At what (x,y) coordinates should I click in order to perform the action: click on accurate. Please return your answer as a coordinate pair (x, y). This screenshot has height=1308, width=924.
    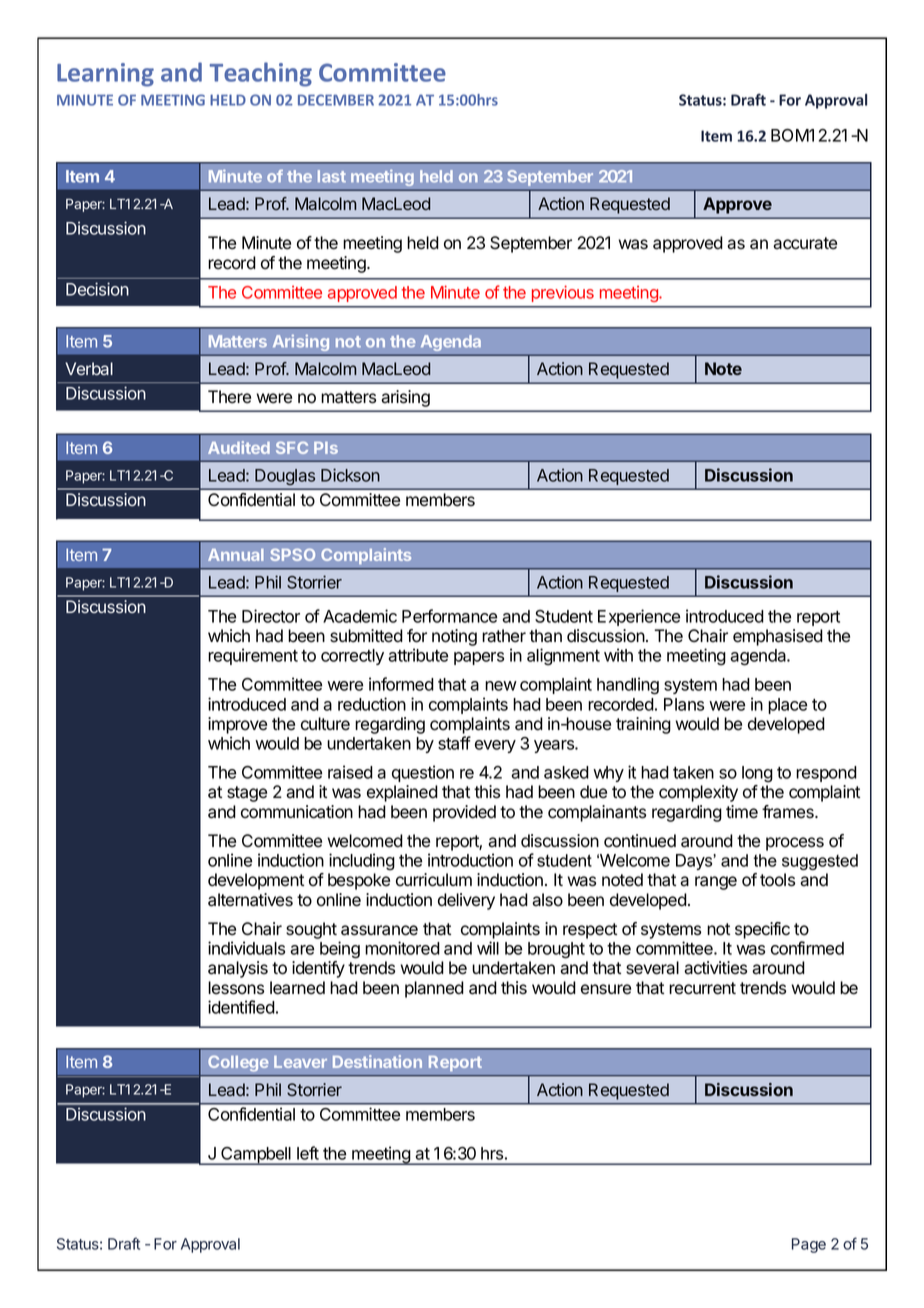
    Looking at the image, I should click on (805, 243).
